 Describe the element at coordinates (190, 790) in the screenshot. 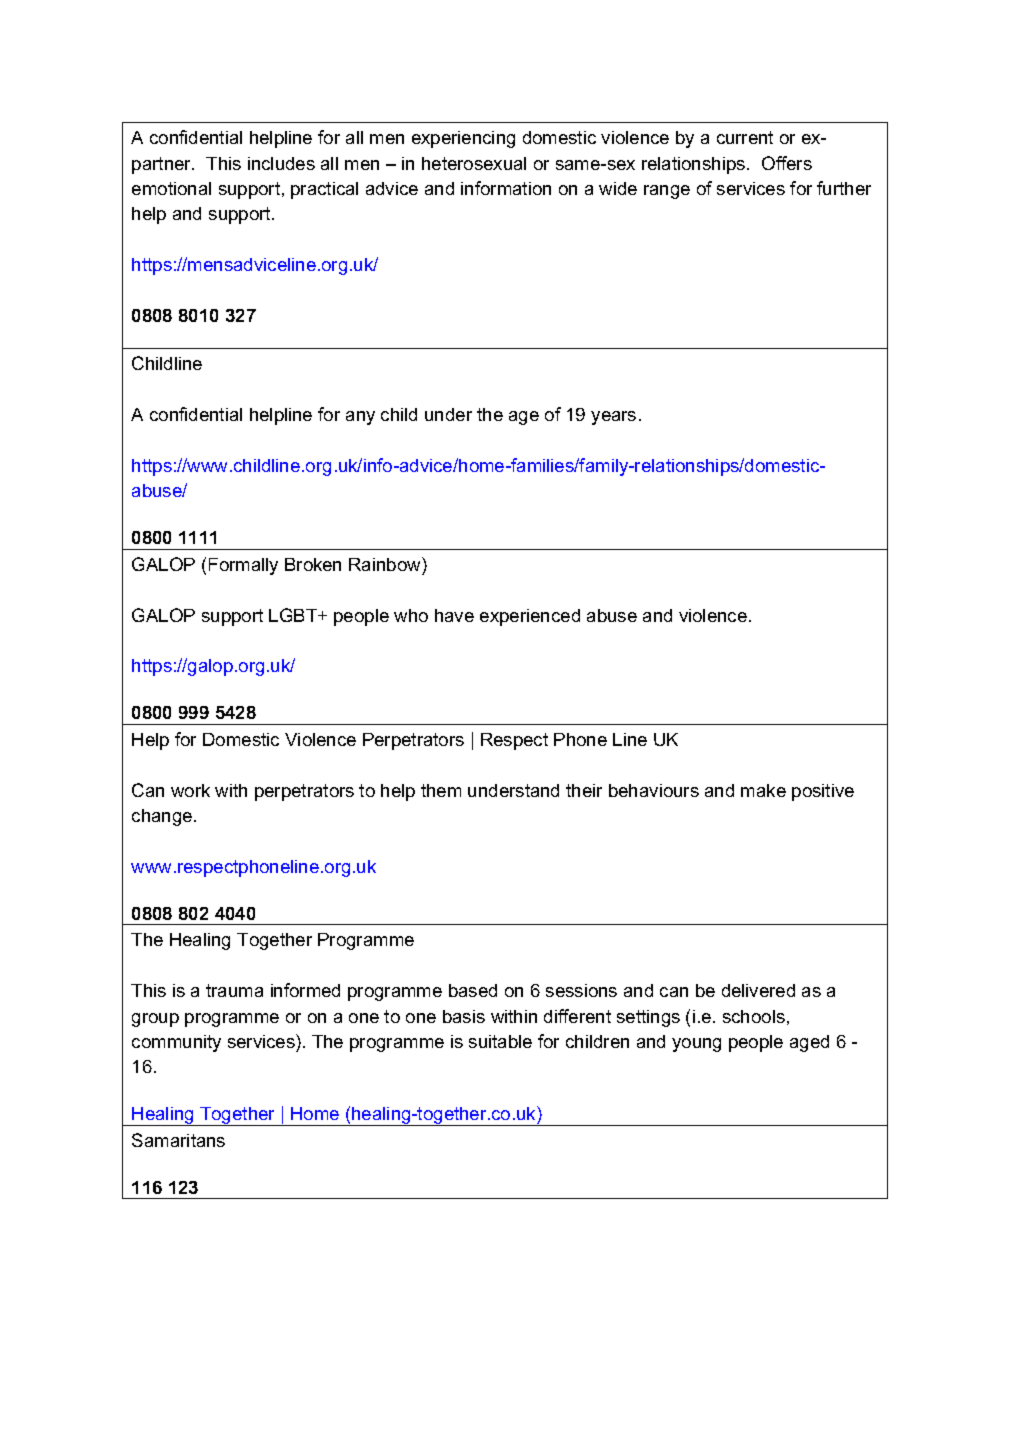

I see `work` at that location.
